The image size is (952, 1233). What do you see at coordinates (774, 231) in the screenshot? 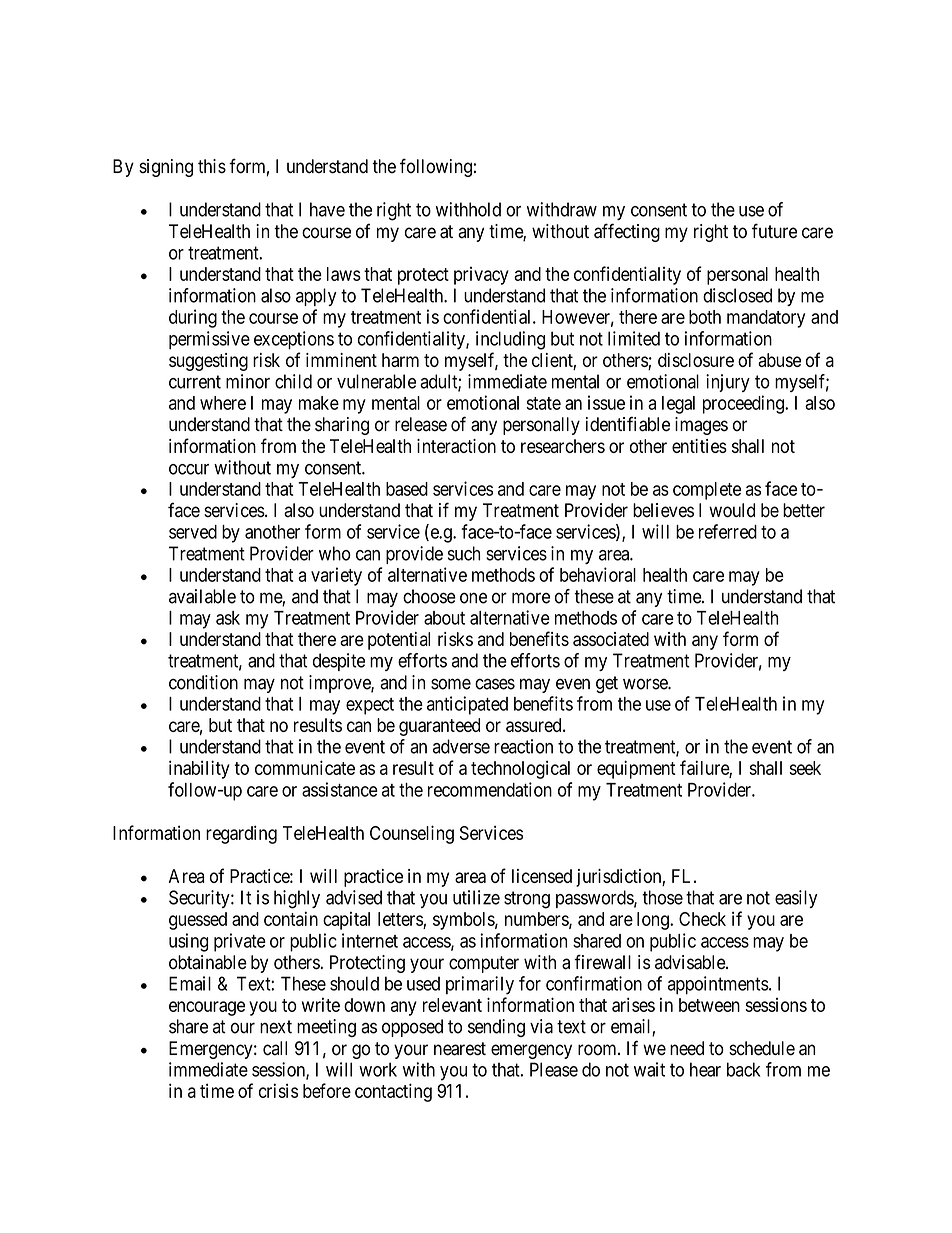
I see `future` at bounding box center [774, 231].
